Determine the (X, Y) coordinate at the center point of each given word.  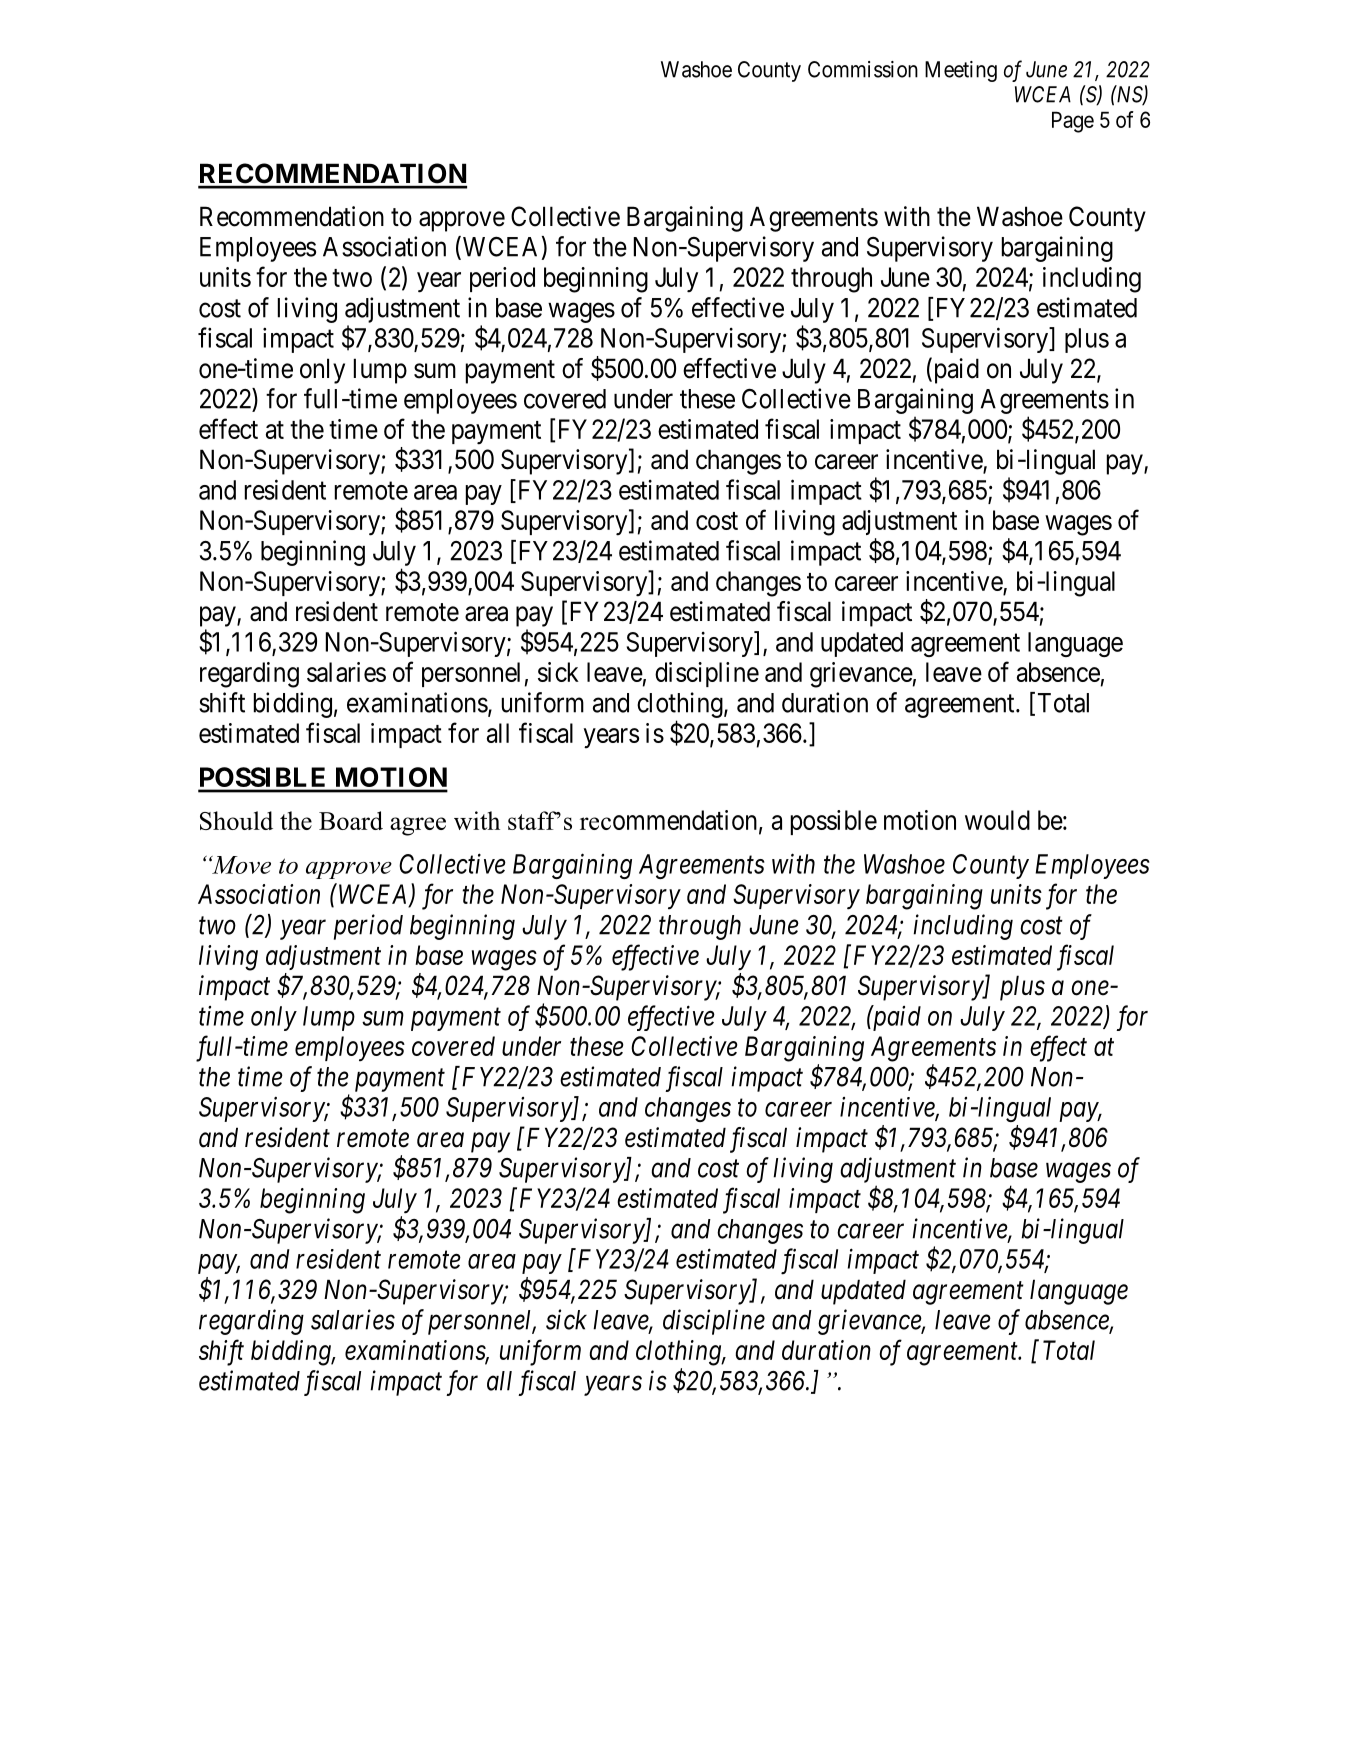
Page (1073, 122)
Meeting (961, 71)
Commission (863, 69)
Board (351, 820)
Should (236, 820)
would (997, 820)
